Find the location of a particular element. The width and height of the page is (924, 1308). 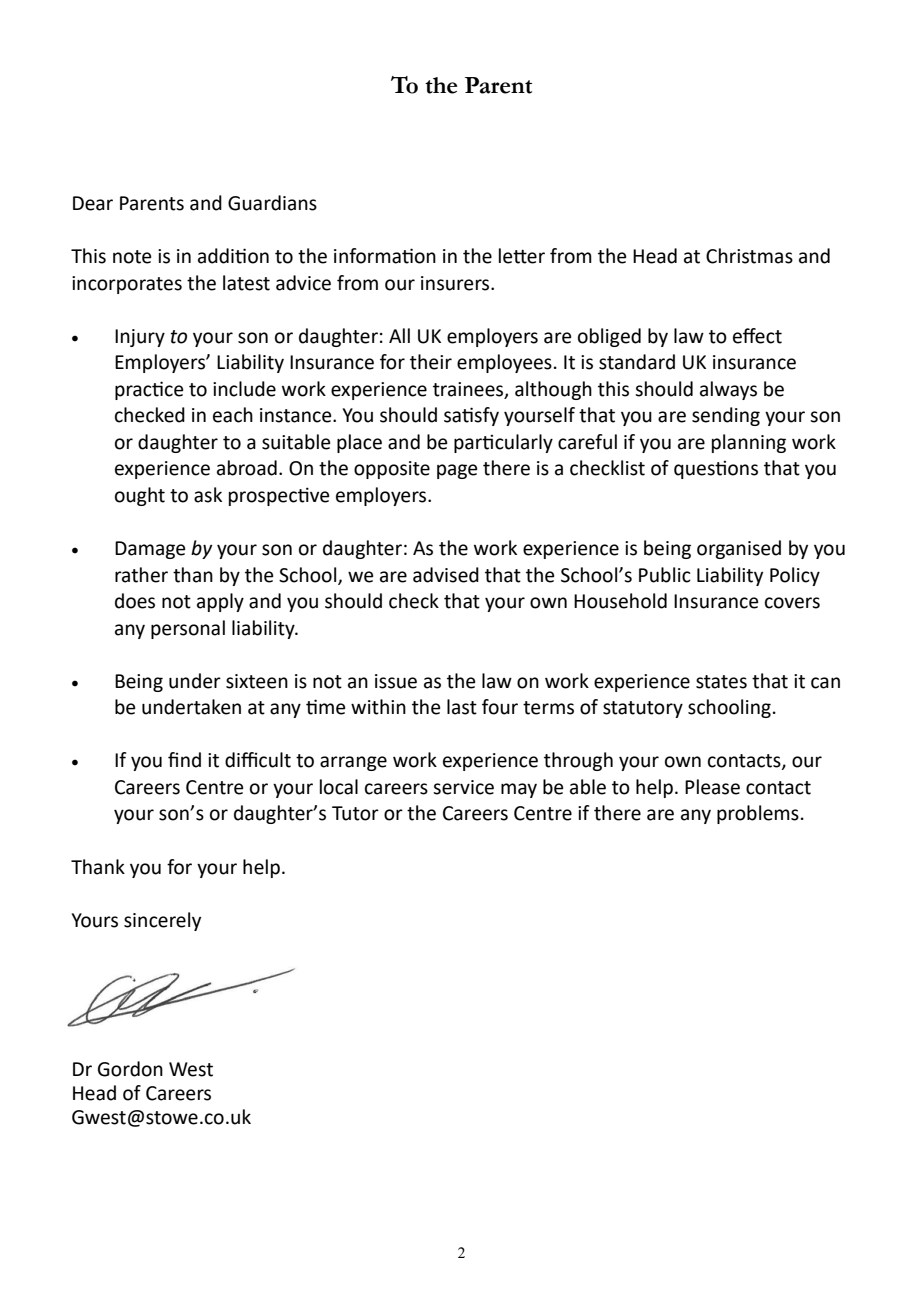

Please is located at coordinates (712, 787).
